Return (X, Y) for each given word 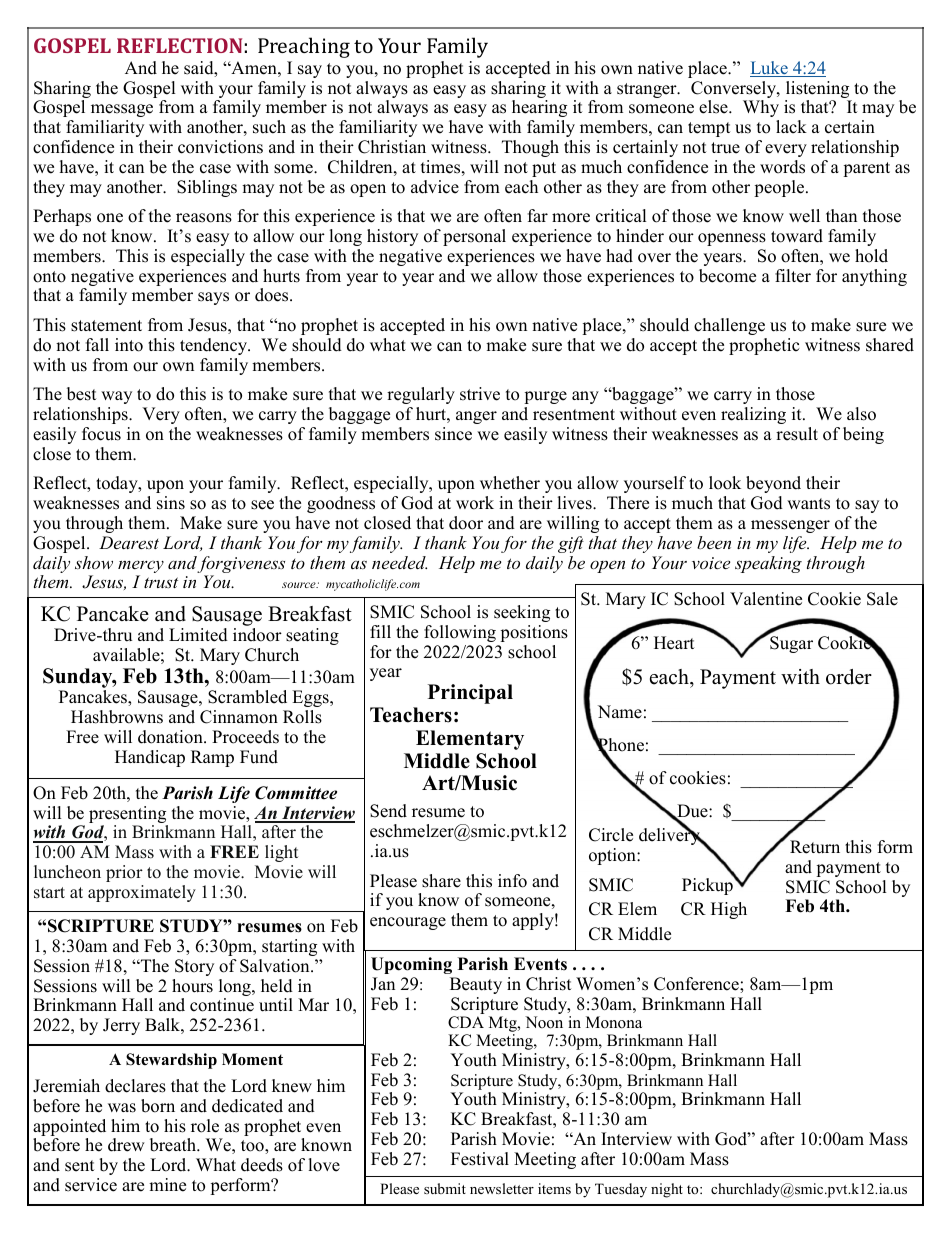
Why (761, 108)
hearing (539, 108)
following (460, 633)
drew (126, 1145)
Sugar (790, 643)
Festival (480, 1159)
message (122, 110)
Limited (198, 635)
